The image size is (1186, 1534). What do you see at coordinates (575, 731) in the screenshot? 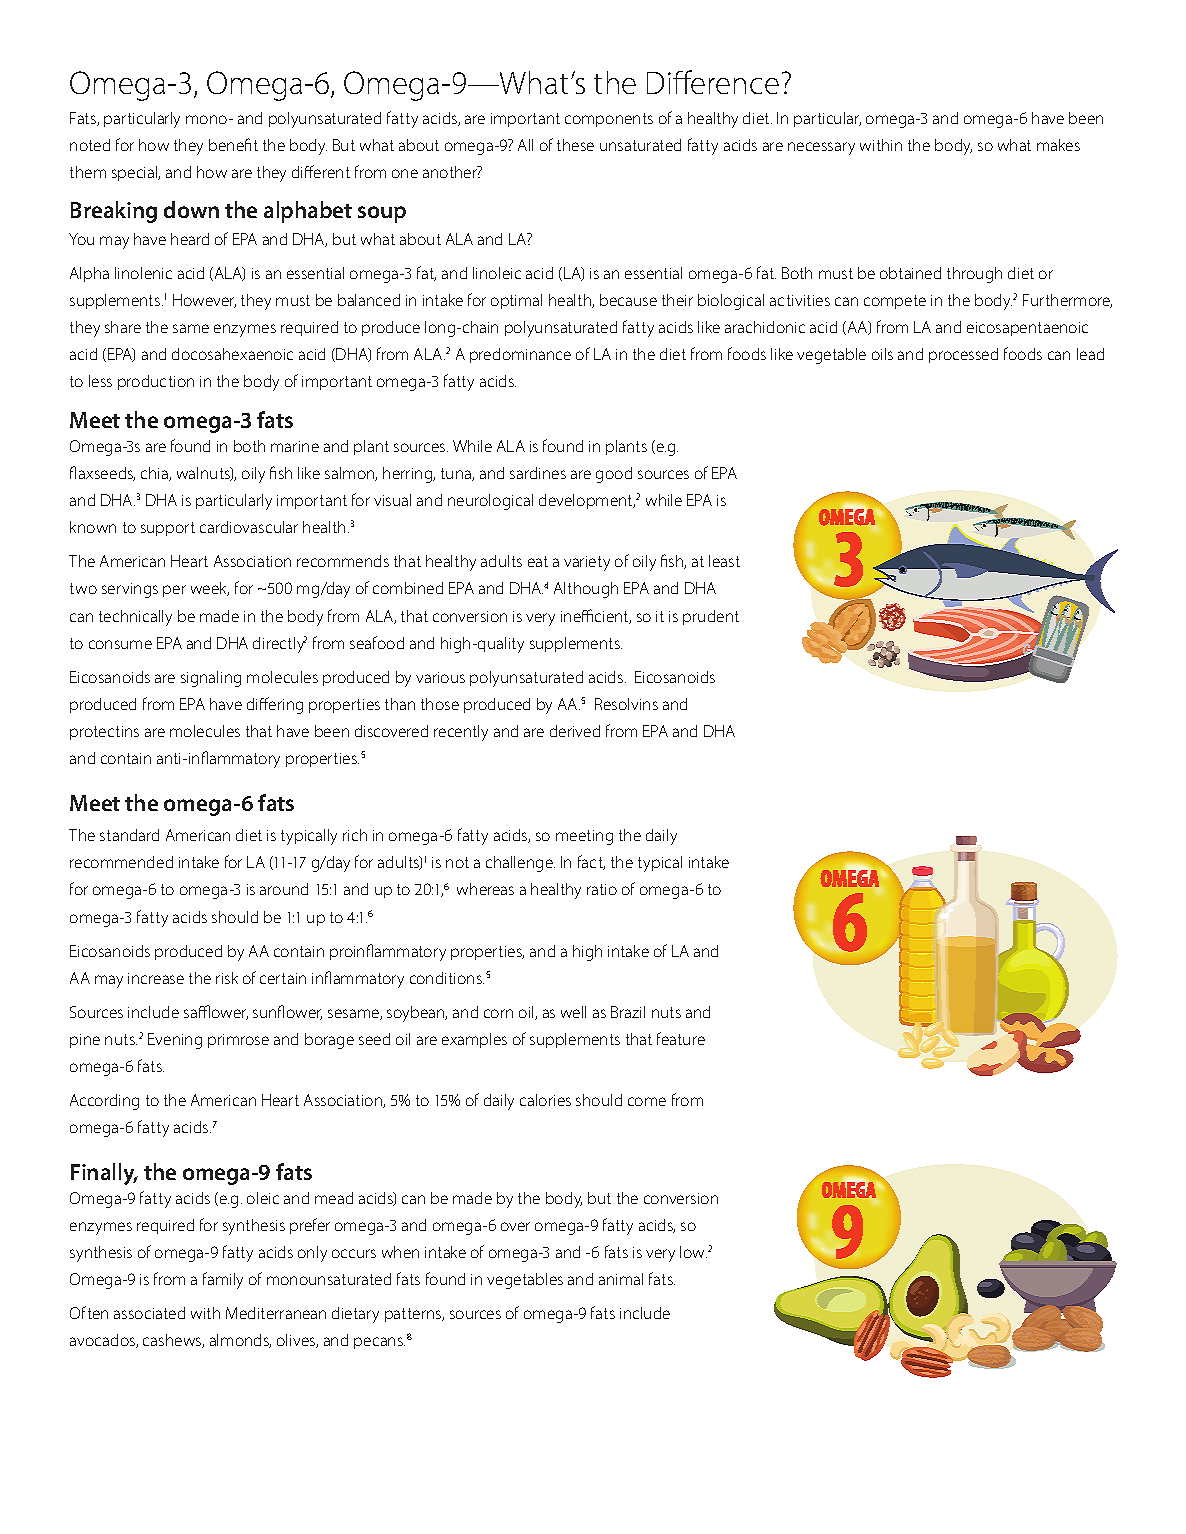
I see `derived` at bounding box center [575, 731].
